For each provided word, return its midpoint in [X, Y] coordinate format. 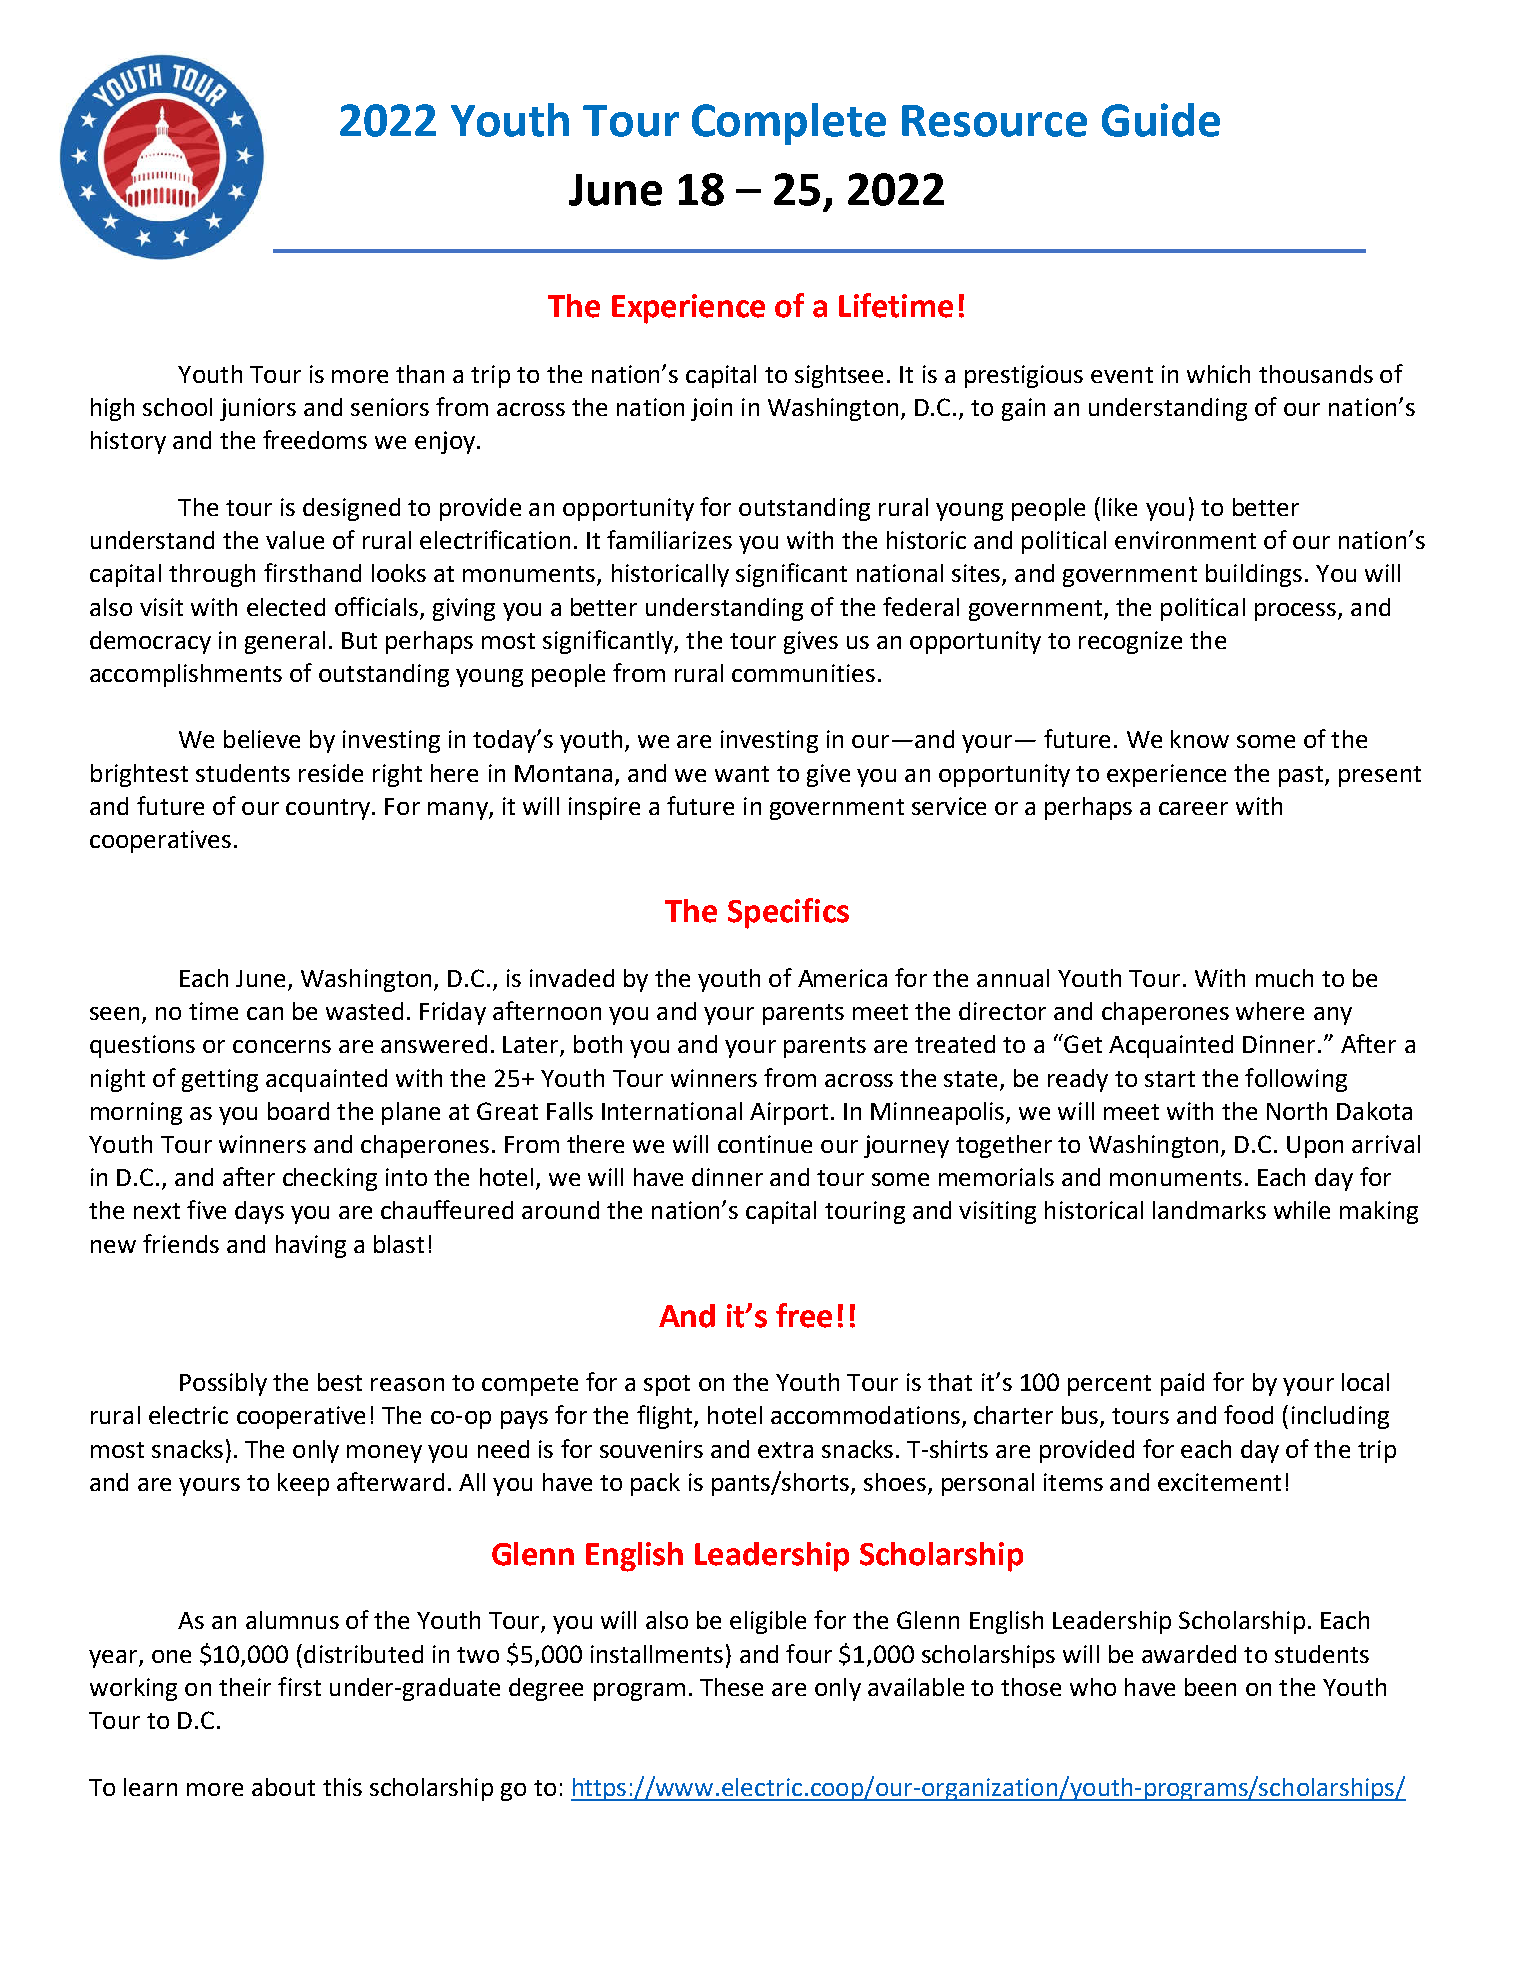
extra [785, 1450]
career [1193, 808]
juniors [258, 409]
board [298, 1111]
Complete [789, 124]
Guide [1161, 120]
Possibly [223, 1384]
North [1297, 1111]
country [329, 809]
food [1248, 1414]
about [283, 1787]
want [742, 774]
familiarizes [669, 539]
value [295, 540]
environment [1185, 540]
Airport [789, 1113]
